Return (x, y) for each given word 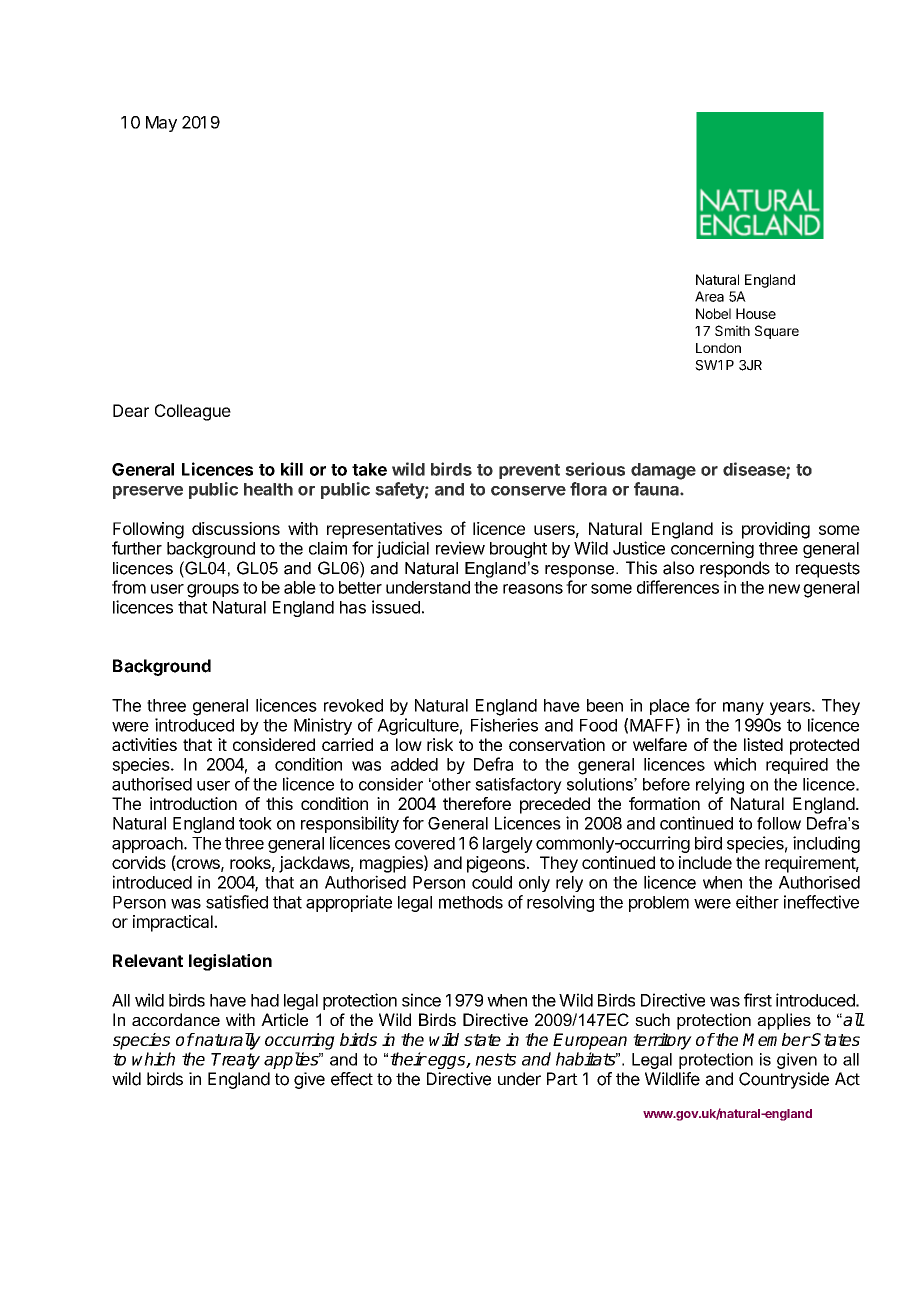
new (784, 589)
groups (213, 591)
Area (709, 296)
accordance (176, 1019)
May (161, 124)
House (756, 313)
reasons (533, 589)
